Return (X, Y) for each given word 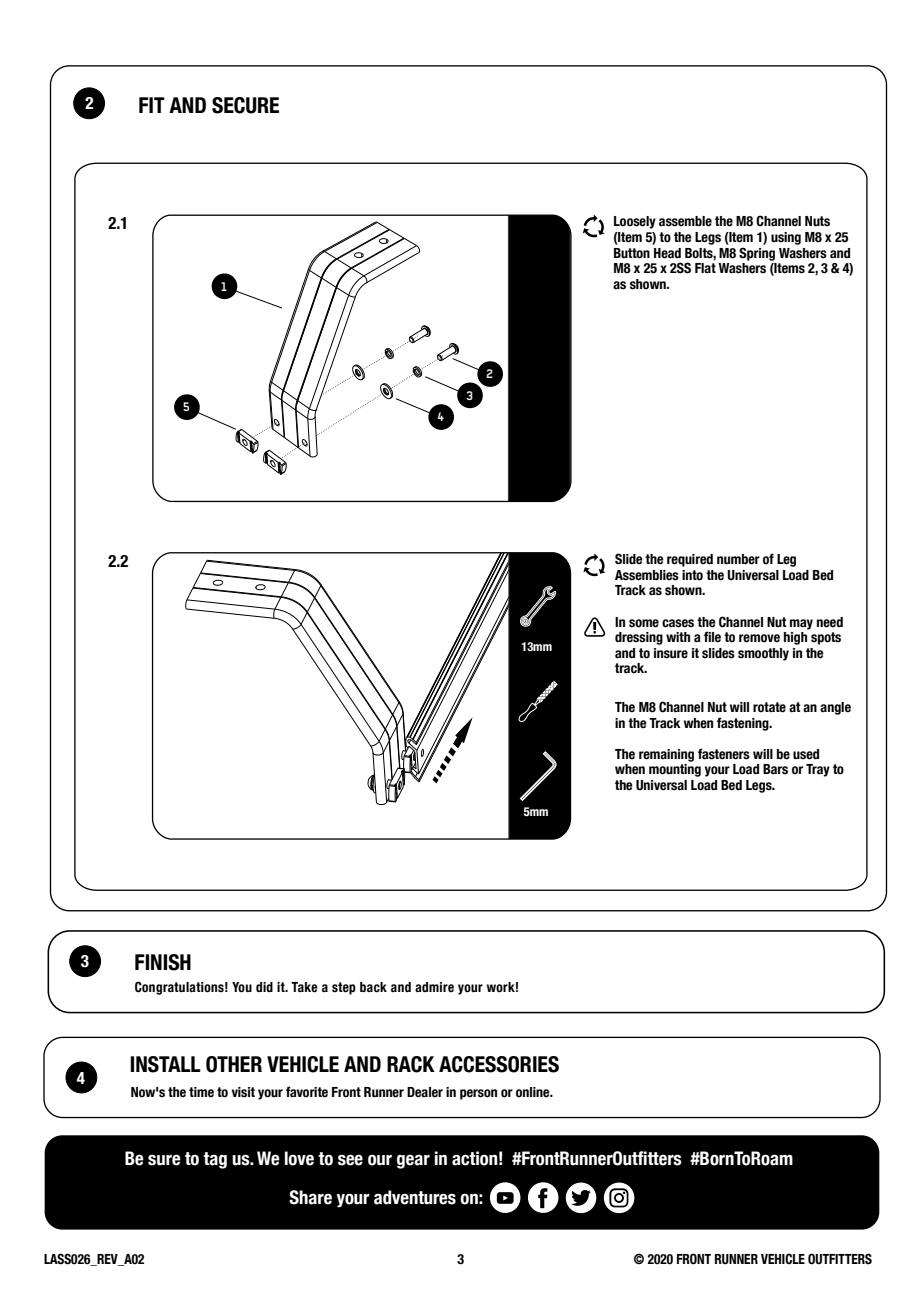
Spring (757, 254)
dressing (639, 638)
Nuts (817, 221)
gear (413, 1161)
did (264, 987)
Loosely (635, 222)
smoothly (763, 654)
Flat (705, 268)
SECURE (245, 105)
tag (215, 1160)
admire (434, 987)
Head (667, 253)
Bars (775, 769)
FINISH (163, 962)
